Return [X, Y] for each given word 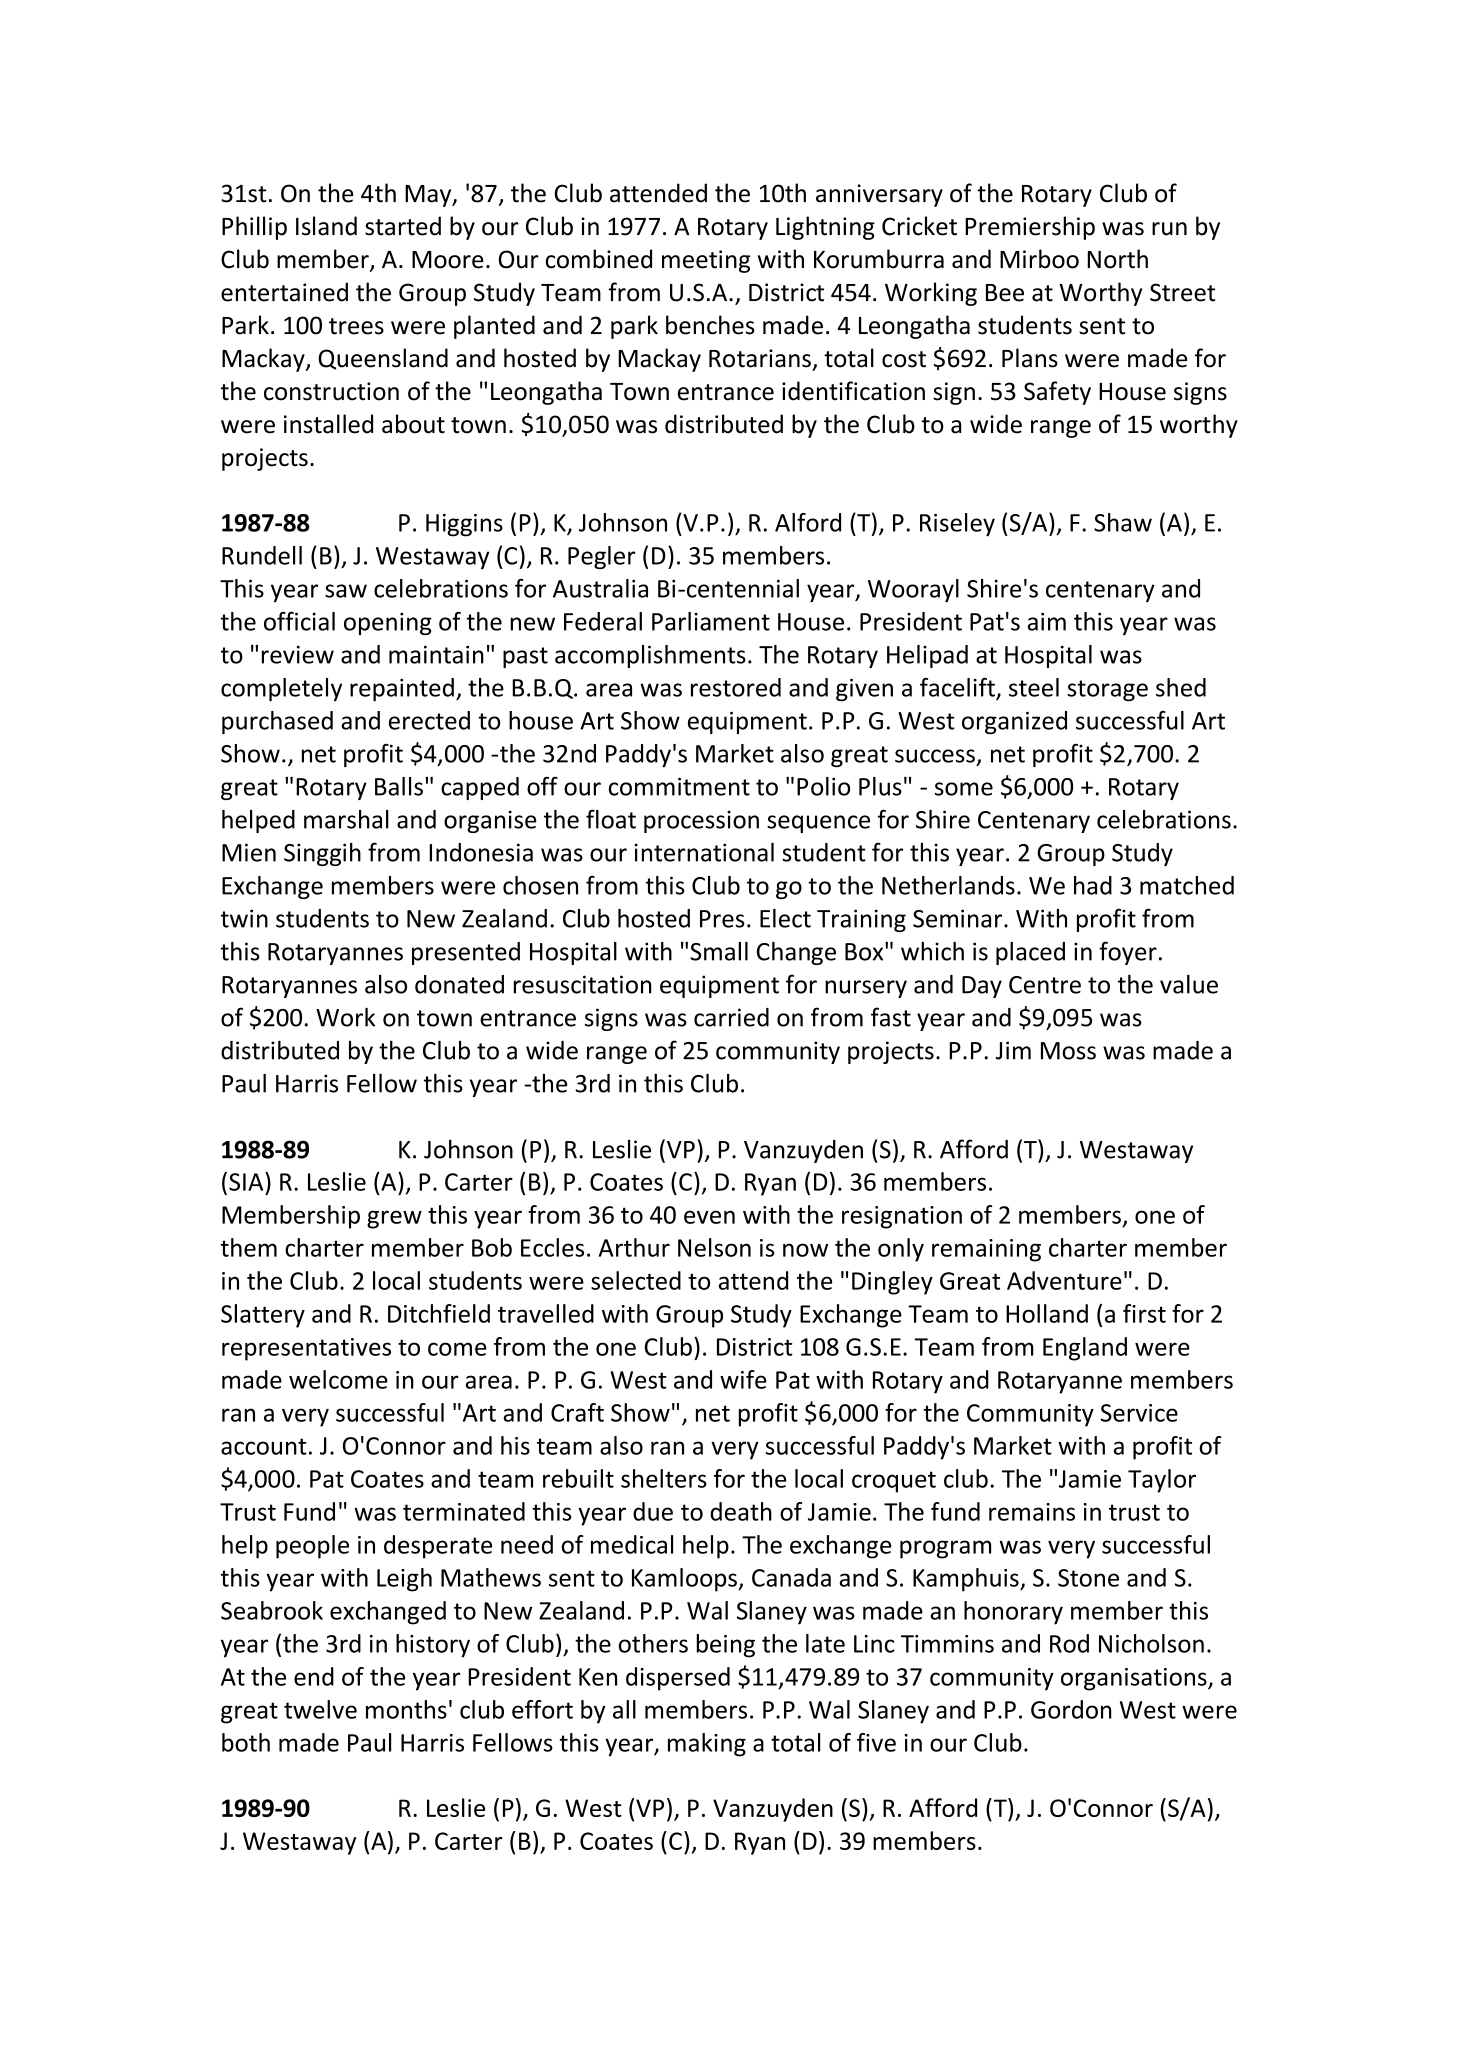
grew [394, 1219]
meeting [706, 261]
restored [736, 687]
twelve [320, 1709]
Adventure [1064, 1280]
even [709, 1217]
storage [1107, 691]
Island [326, 226]
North [1117, 259]
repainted [402, 689]
